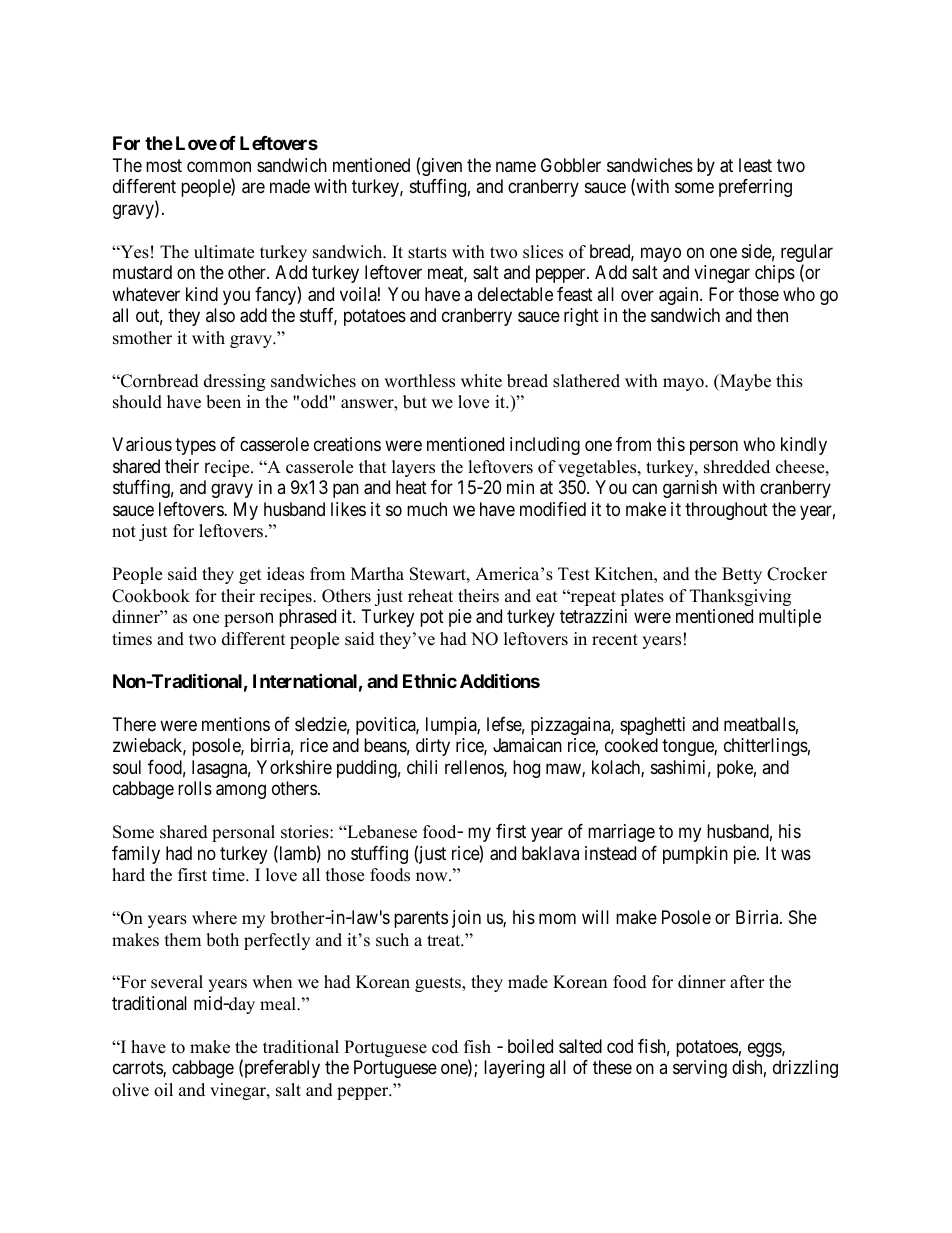  What do you see at coordinates (377, 573) in the image?
I see `Martha` at bounding box center [377, 573].
